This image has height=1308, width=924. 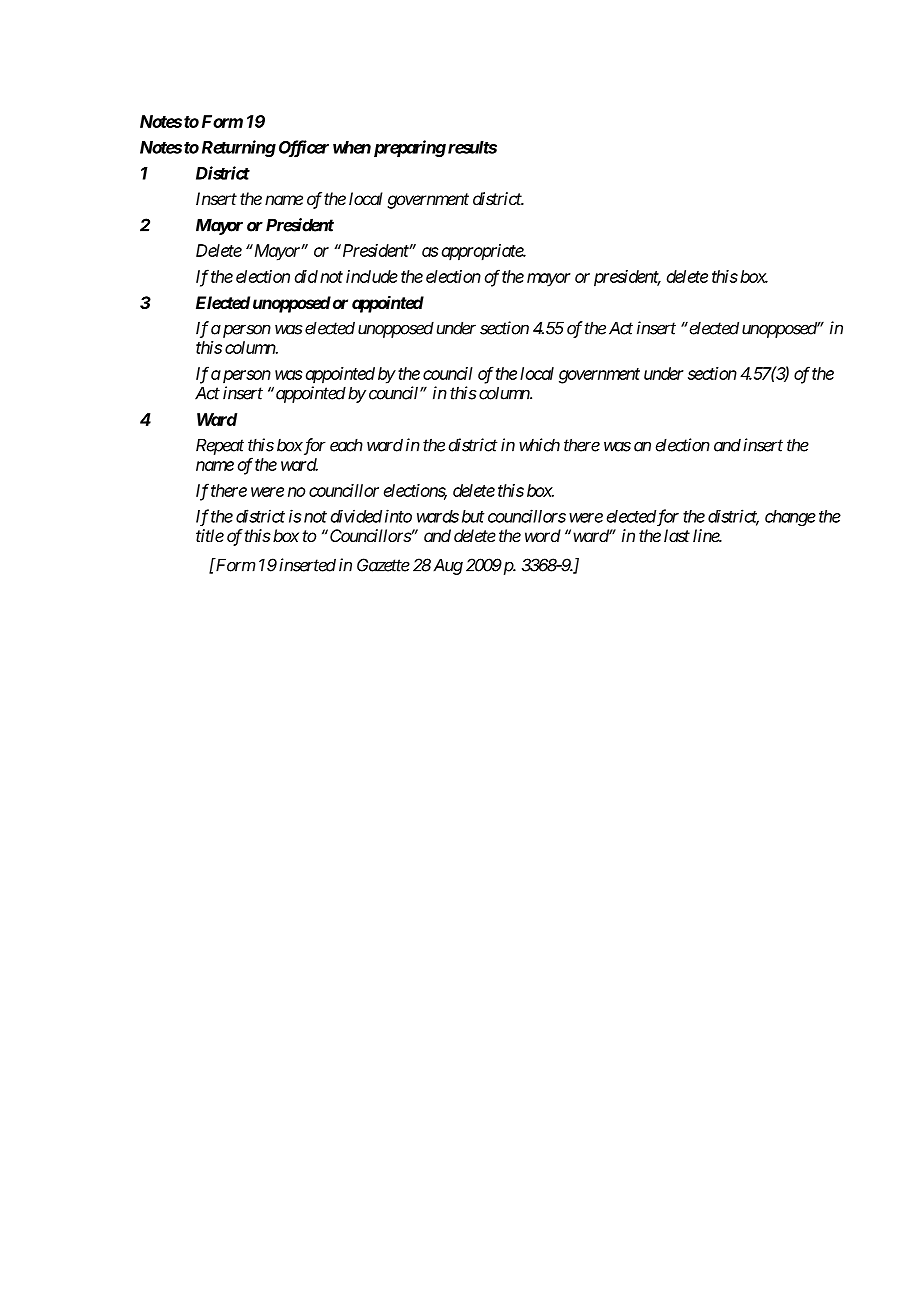 I want to click on title, so click(x=210, y=535).
